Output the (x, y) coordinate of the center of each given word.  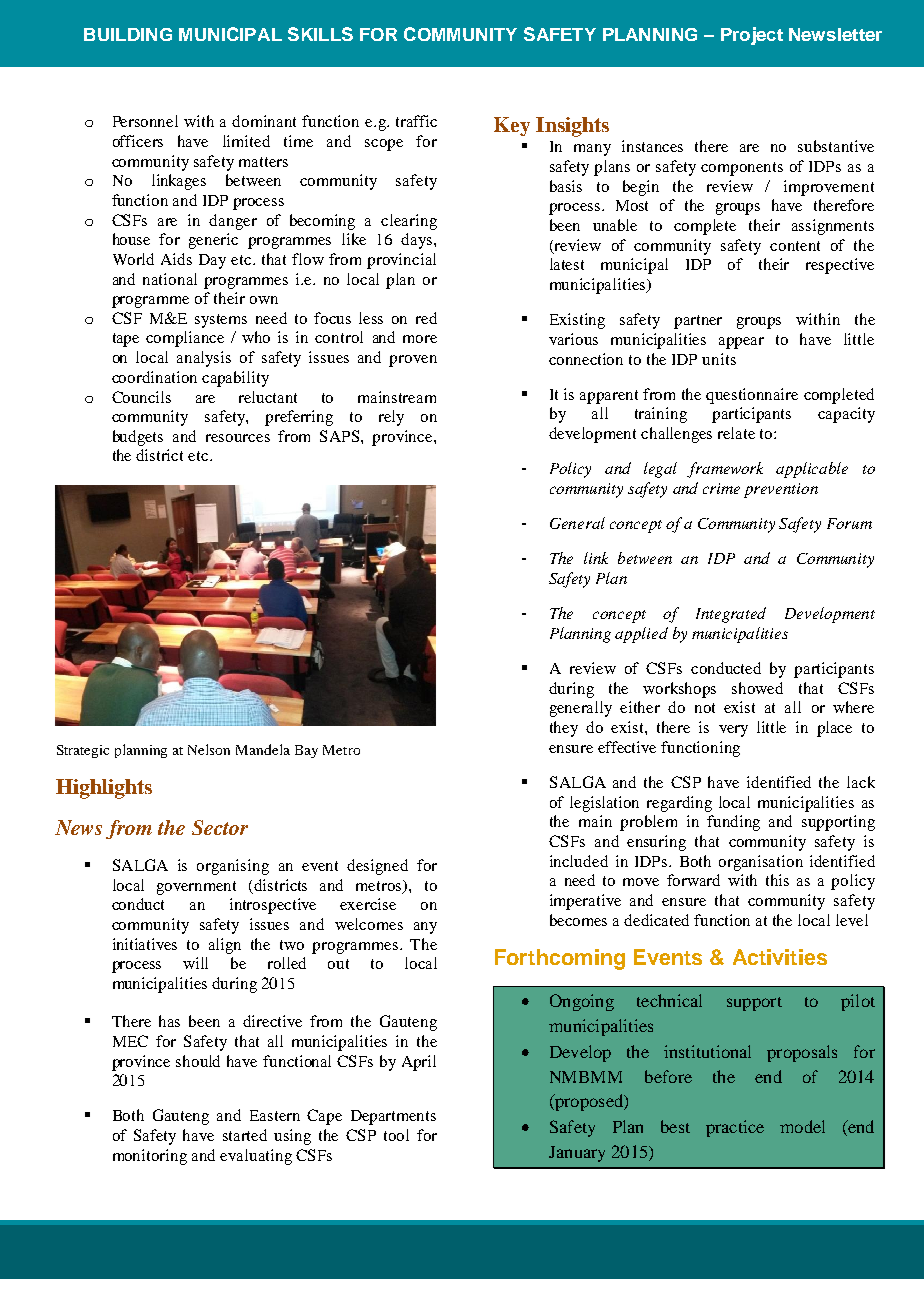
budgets (138, 438)
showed (757, 688)
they (564, 729)
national (170, 279)
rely (391, 418)
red (426, 318)
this (777, 880)
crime (721, 488)
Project (752, 36)
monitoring (150, 1157)
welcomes (369, 924)
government (196, 888)
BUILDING (128, 34)
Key (512, 126)
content (795, 246)
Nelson (209, 749)
